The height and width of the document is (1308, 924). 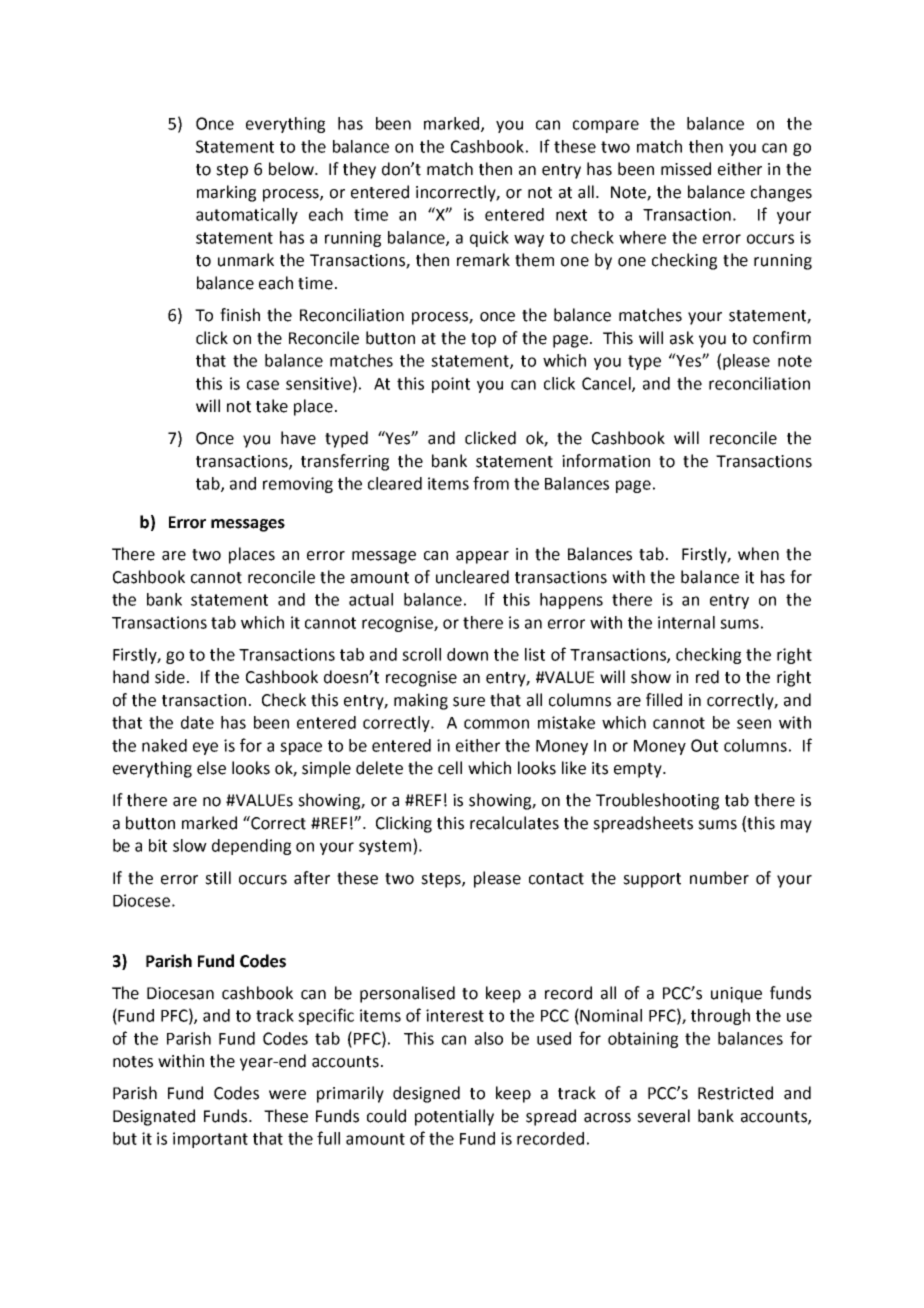 I want to click on potentially, so click(x=454, y=1117).
